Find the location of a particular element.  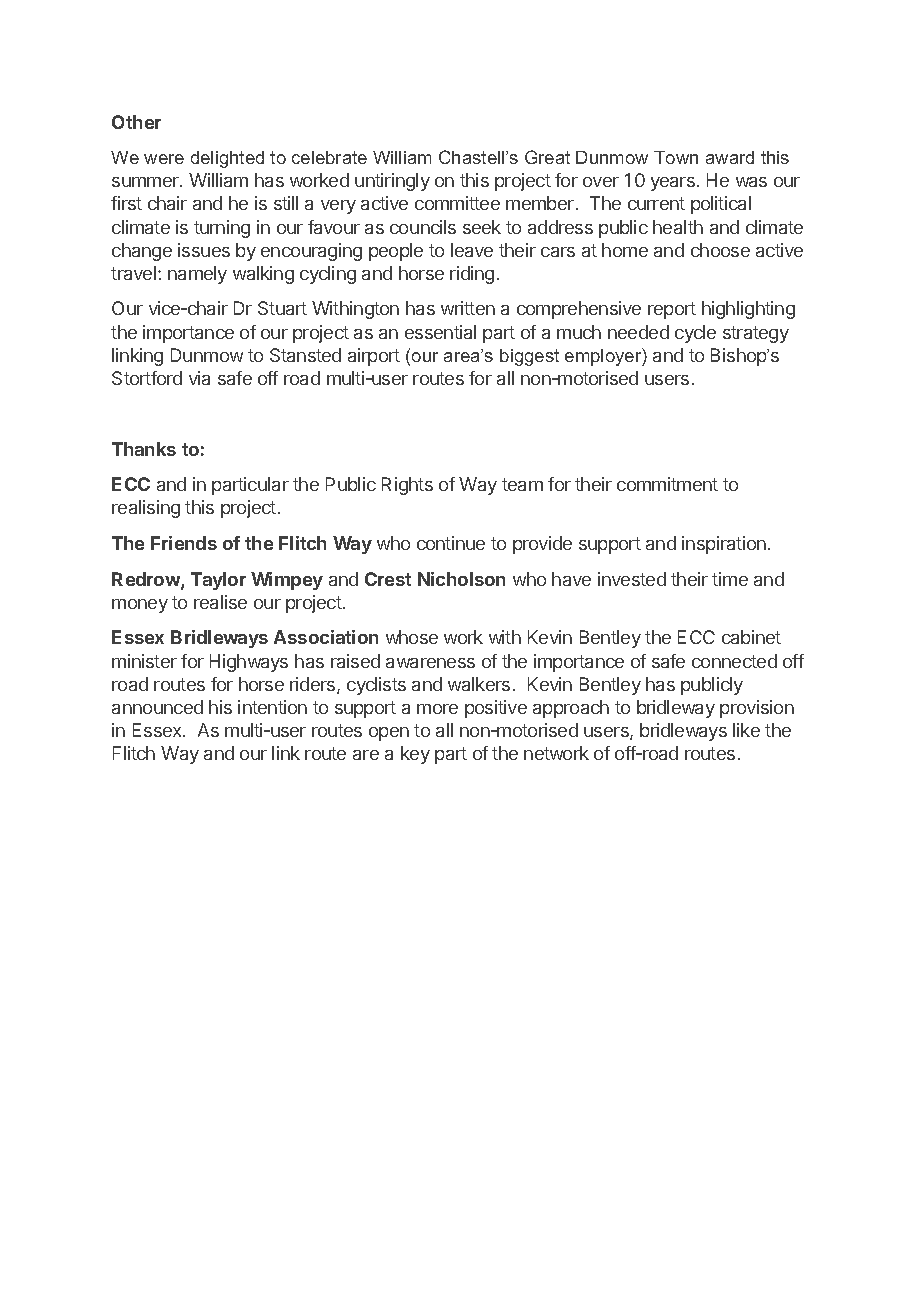

Thanks is located at coordinates (144, 449).
